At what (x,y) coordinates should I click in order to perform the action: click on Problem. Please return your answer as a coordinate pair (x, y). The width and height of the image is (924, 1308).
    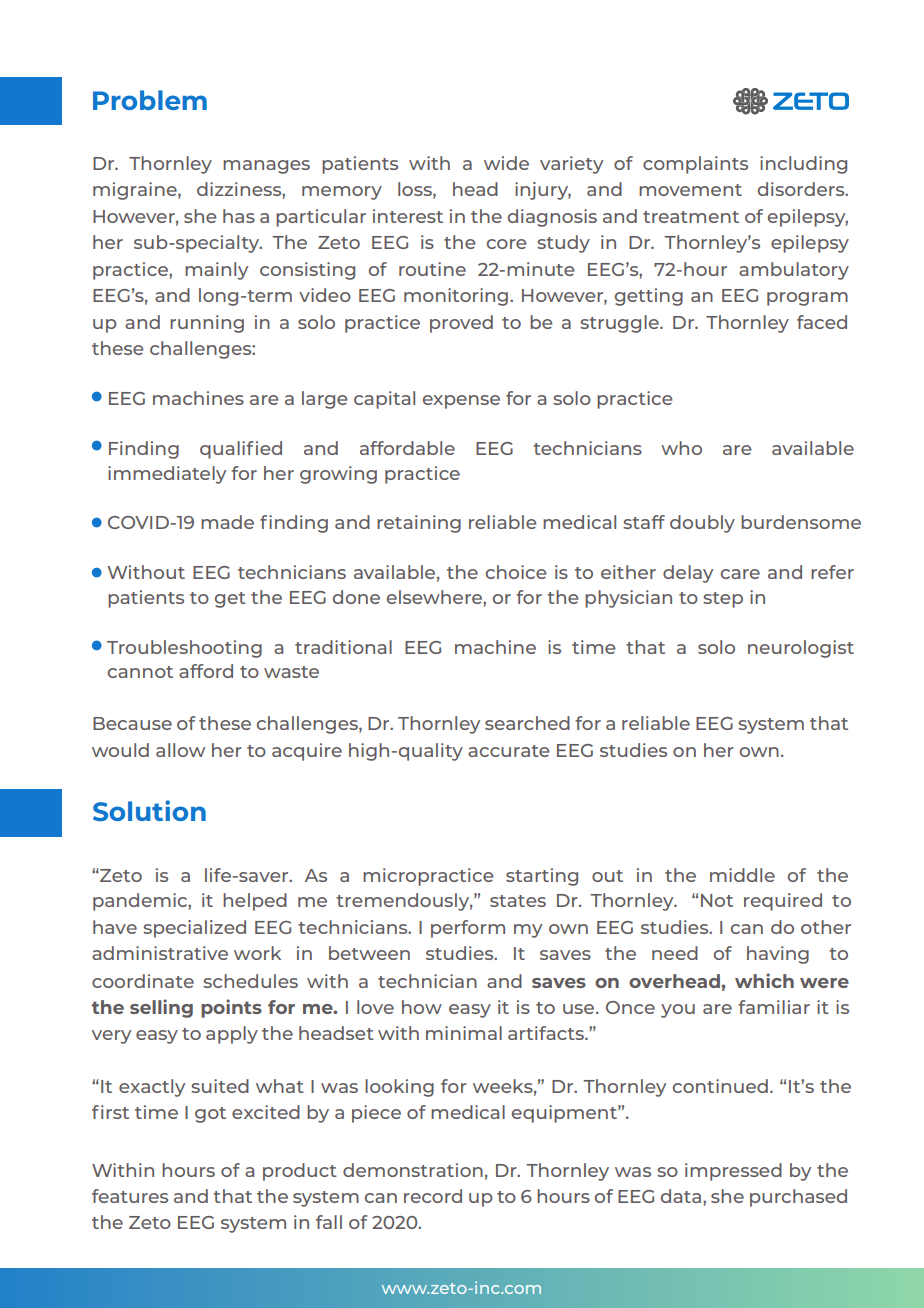
    Looking at the image, I should click on (150, 100).
